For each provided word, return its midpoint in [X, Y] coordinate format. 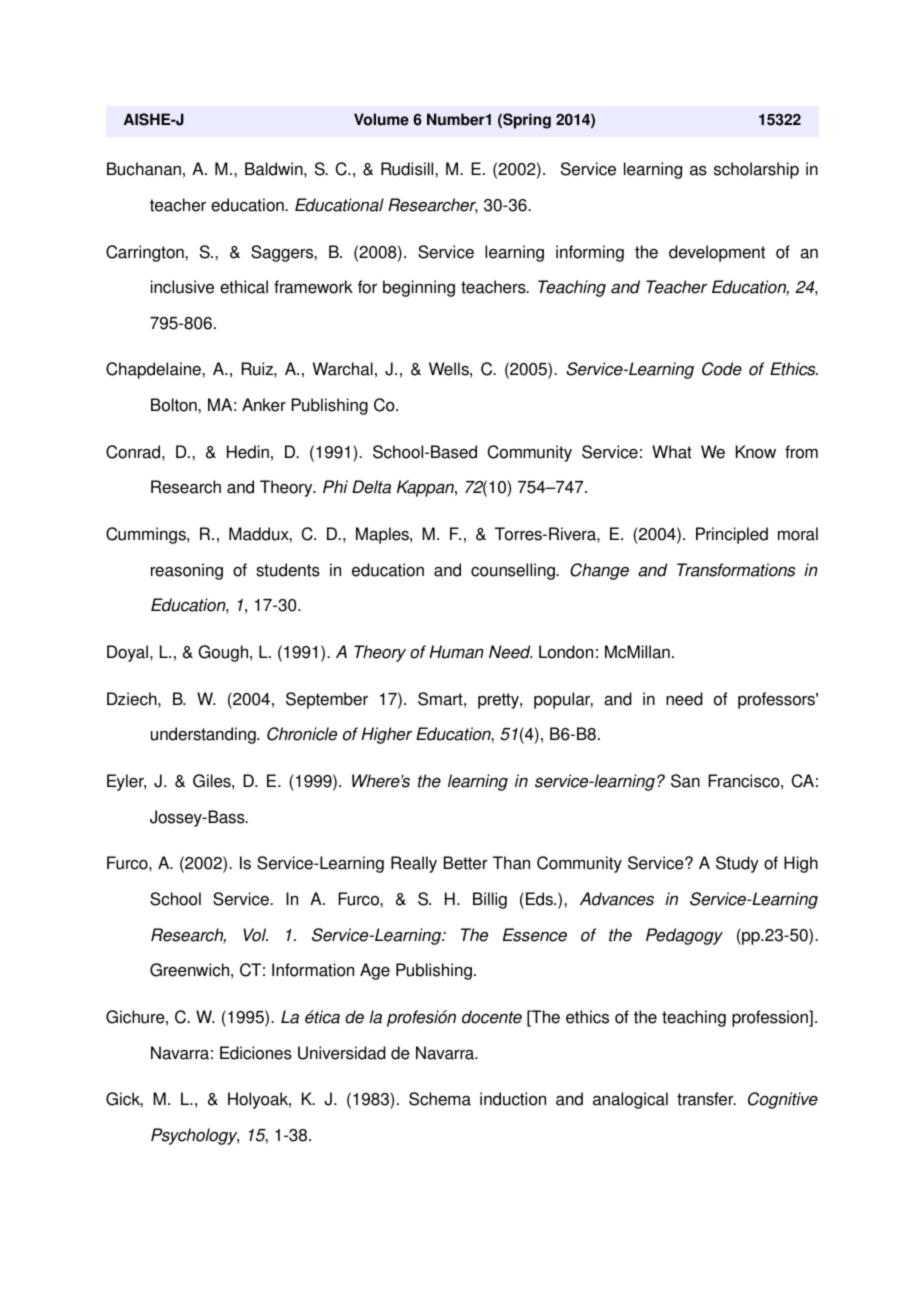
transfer [706, 1099]
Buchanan [144, 169]
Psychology [195, 1136]
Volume [381, 119]
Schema [440, 1099]
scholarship [756, 170]
